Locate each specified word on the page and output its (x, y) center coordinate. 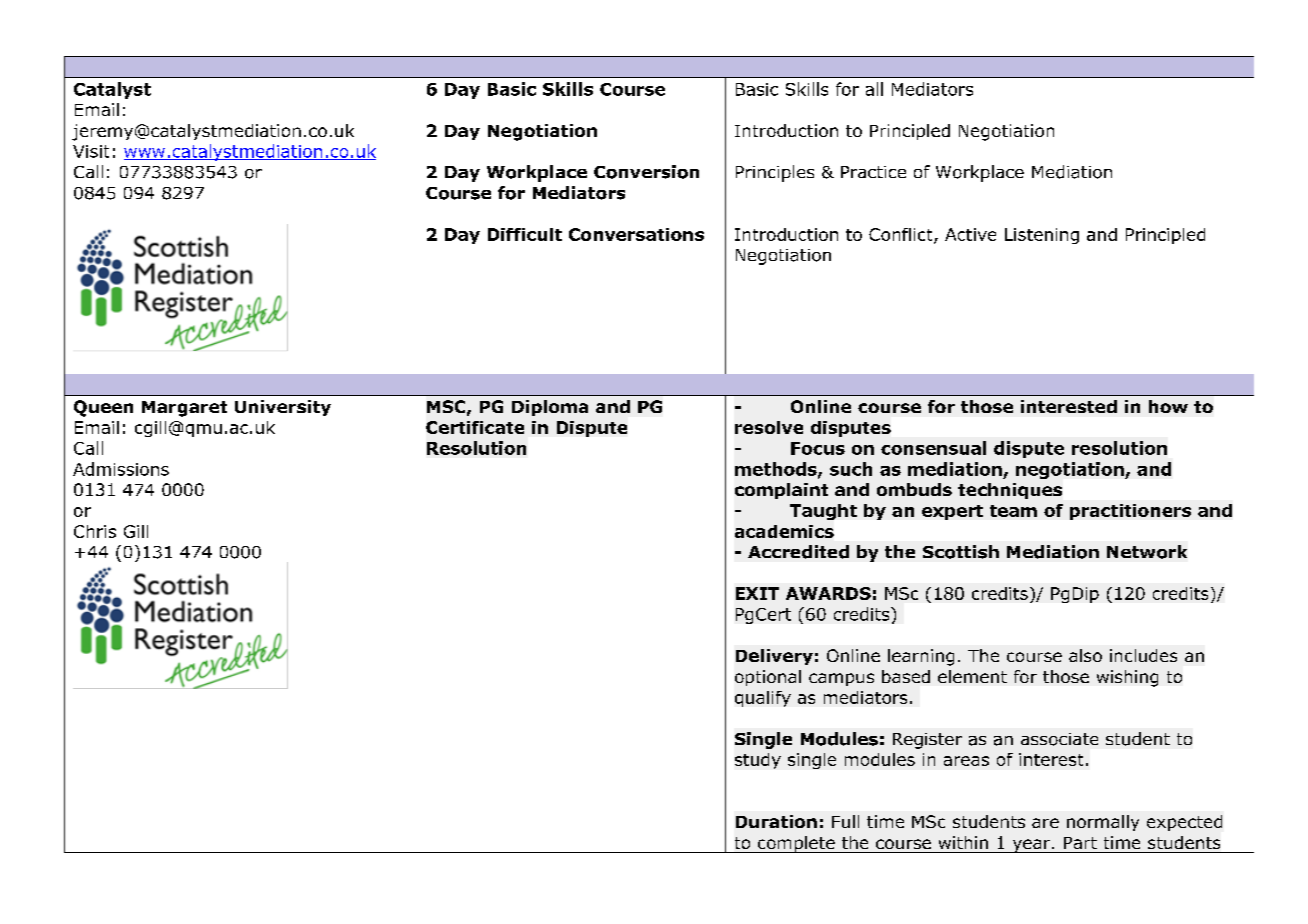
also (1085, 655)
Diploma (550, 408)
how (1168, 406)
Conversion (646, 172)
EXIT (757, 593)
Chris (95, 531)
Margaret (184, 409)
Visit (91, 151)
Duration (776, 821)
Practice (873, 172)
